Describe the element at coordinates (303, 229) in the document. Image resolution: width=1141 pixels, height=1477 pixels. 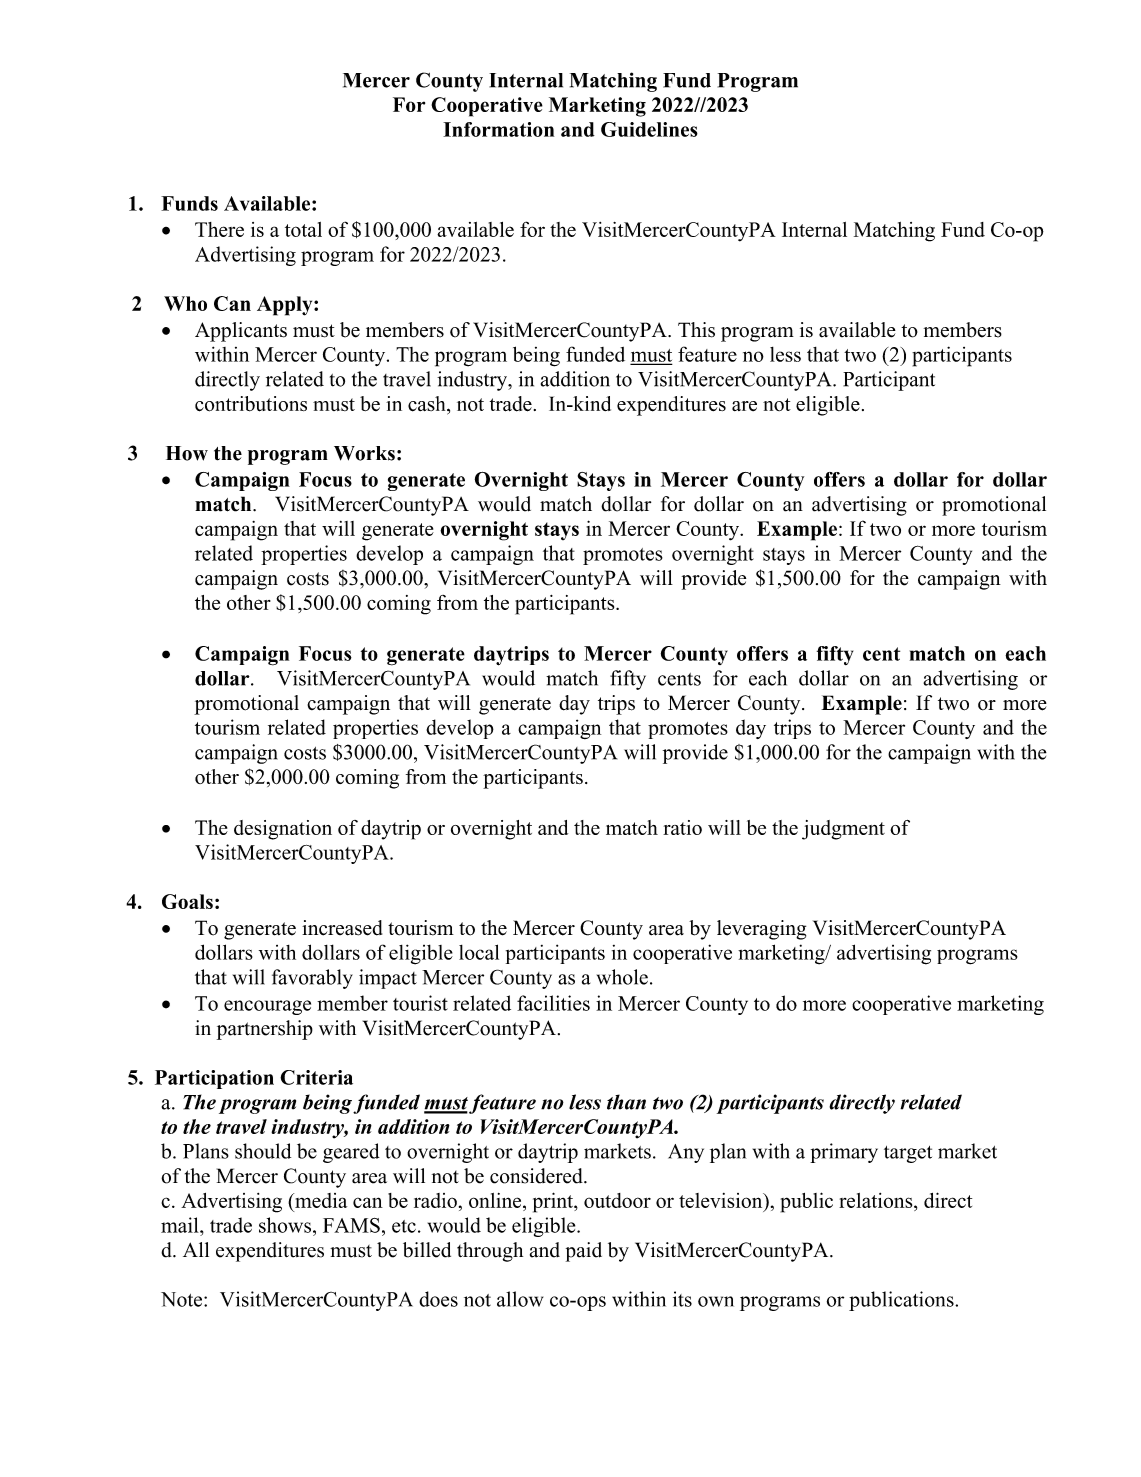
I see `total` at that location.
